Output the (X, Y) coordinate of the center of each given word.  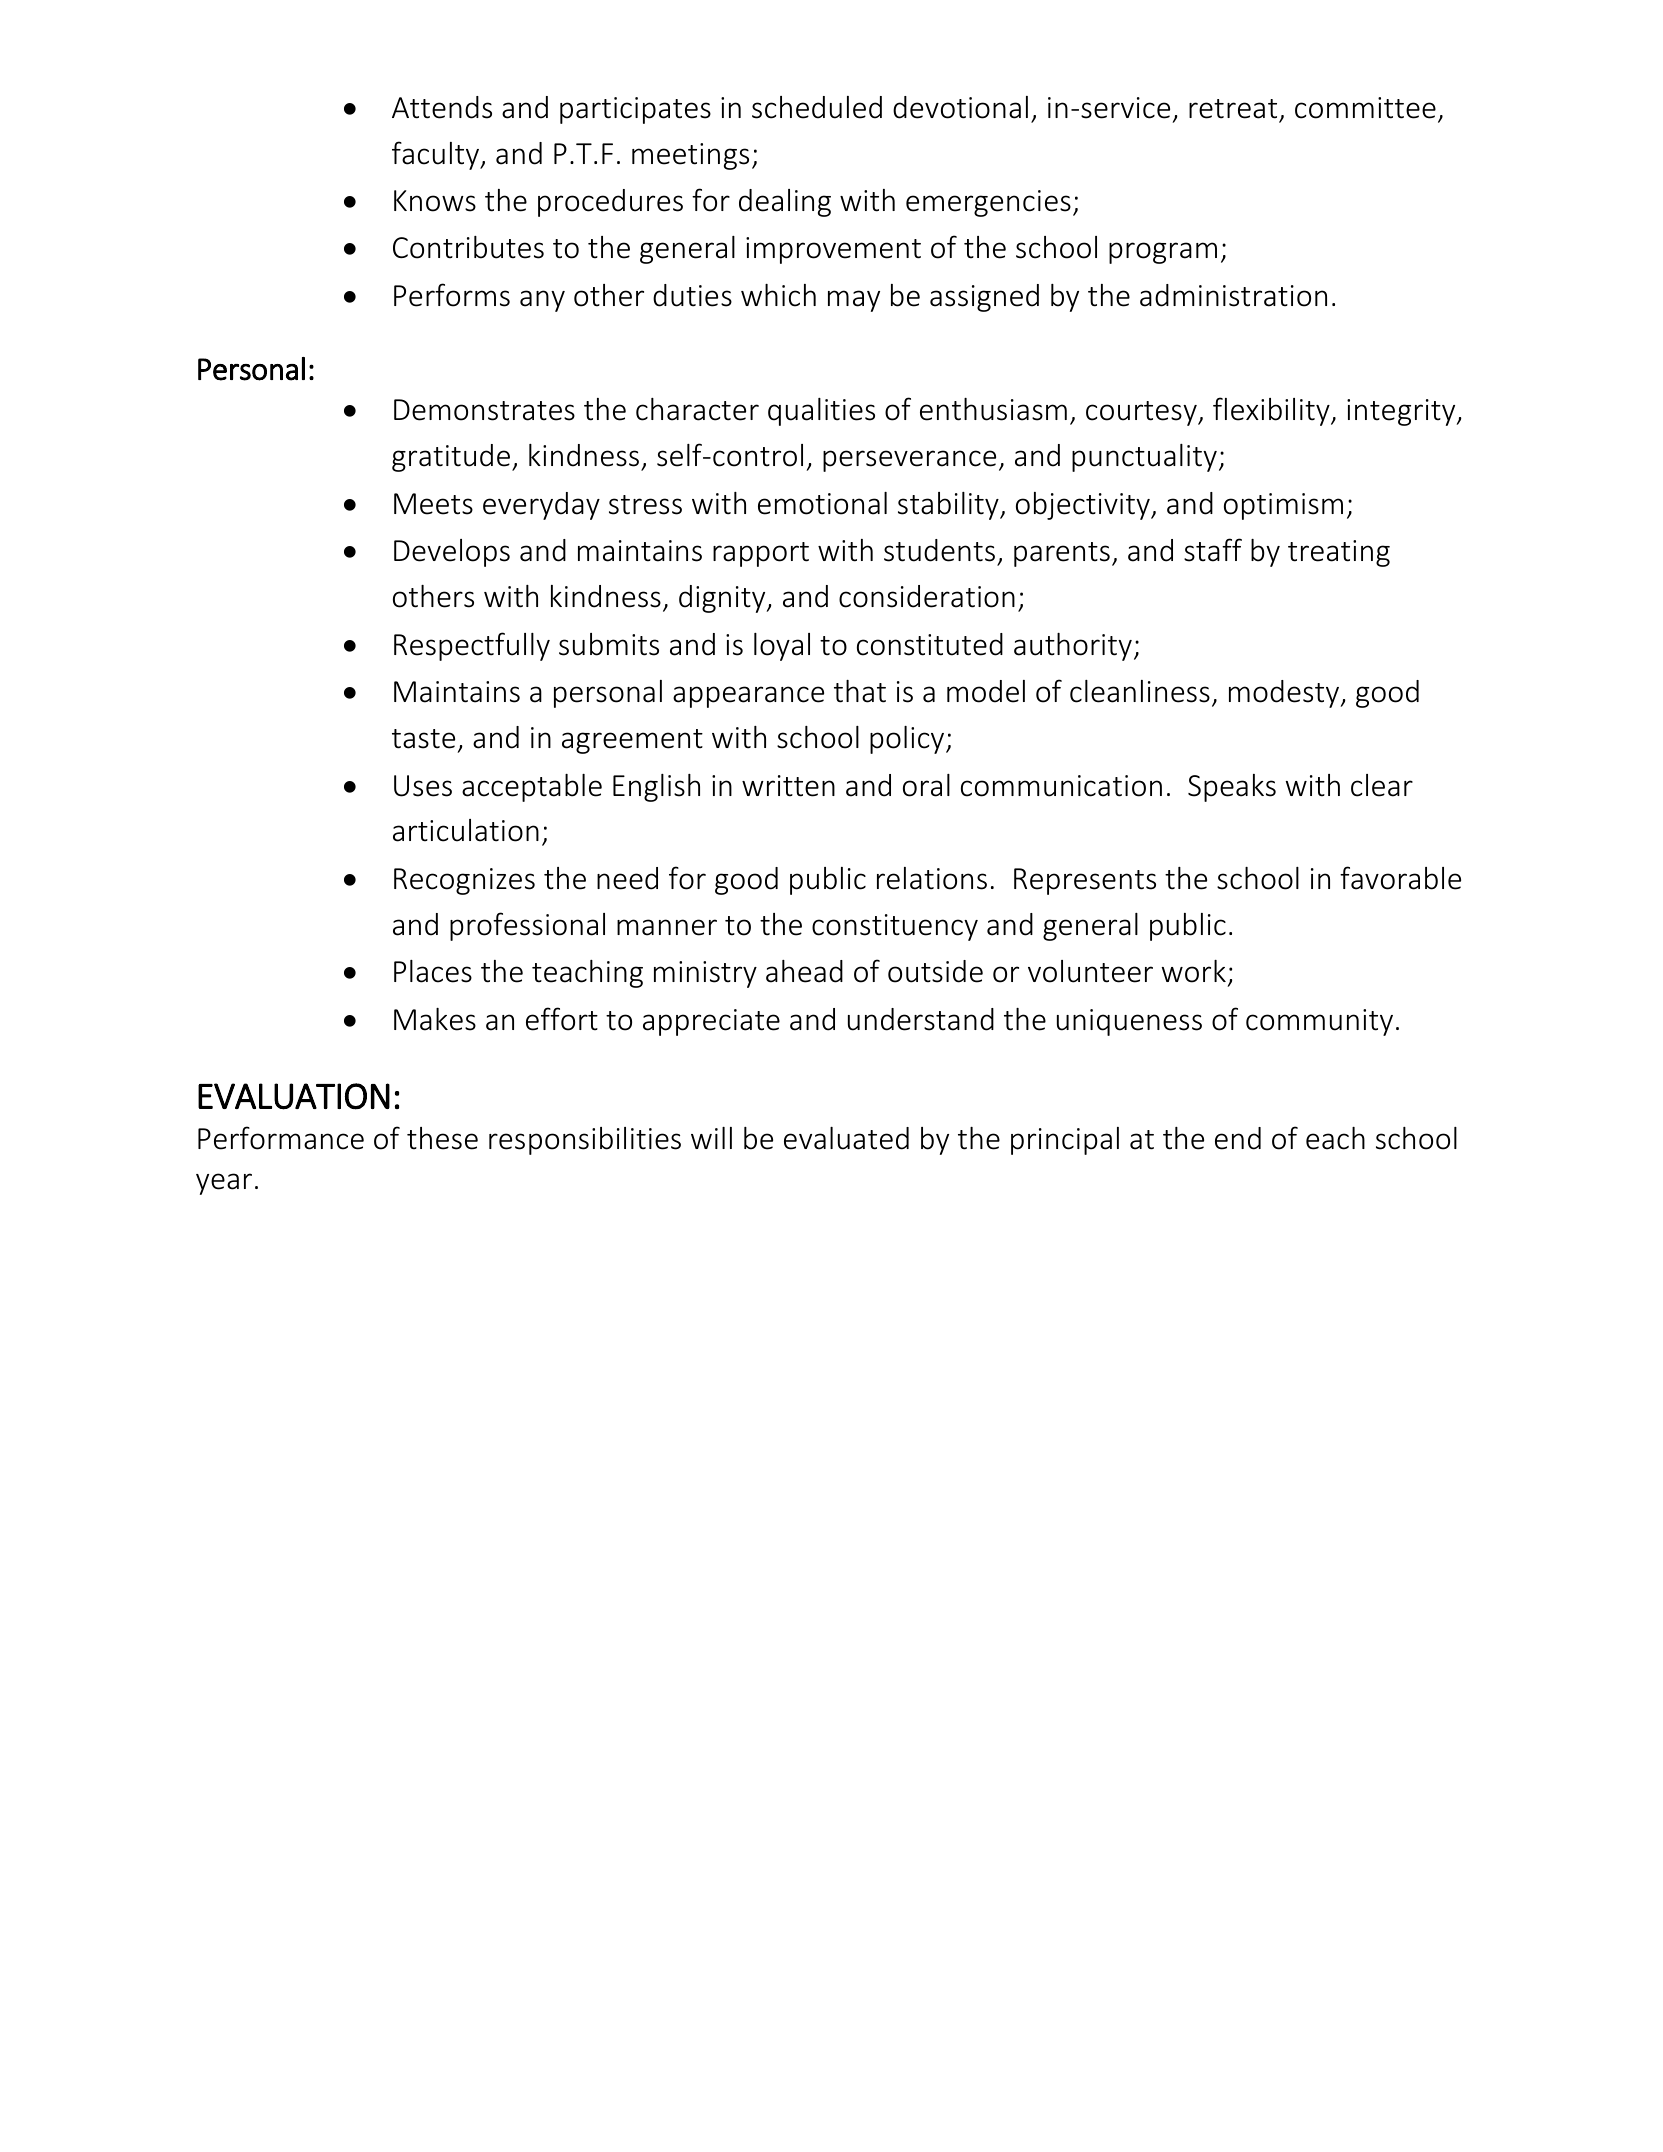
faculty (437, 155)
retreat (1233, 109)
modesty (1285, 694)
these (442, 1138)
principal (1065, 1141)
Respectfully (472, 646)
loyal (782, 647)
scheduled (817, 107)
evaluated (846, 1138)
